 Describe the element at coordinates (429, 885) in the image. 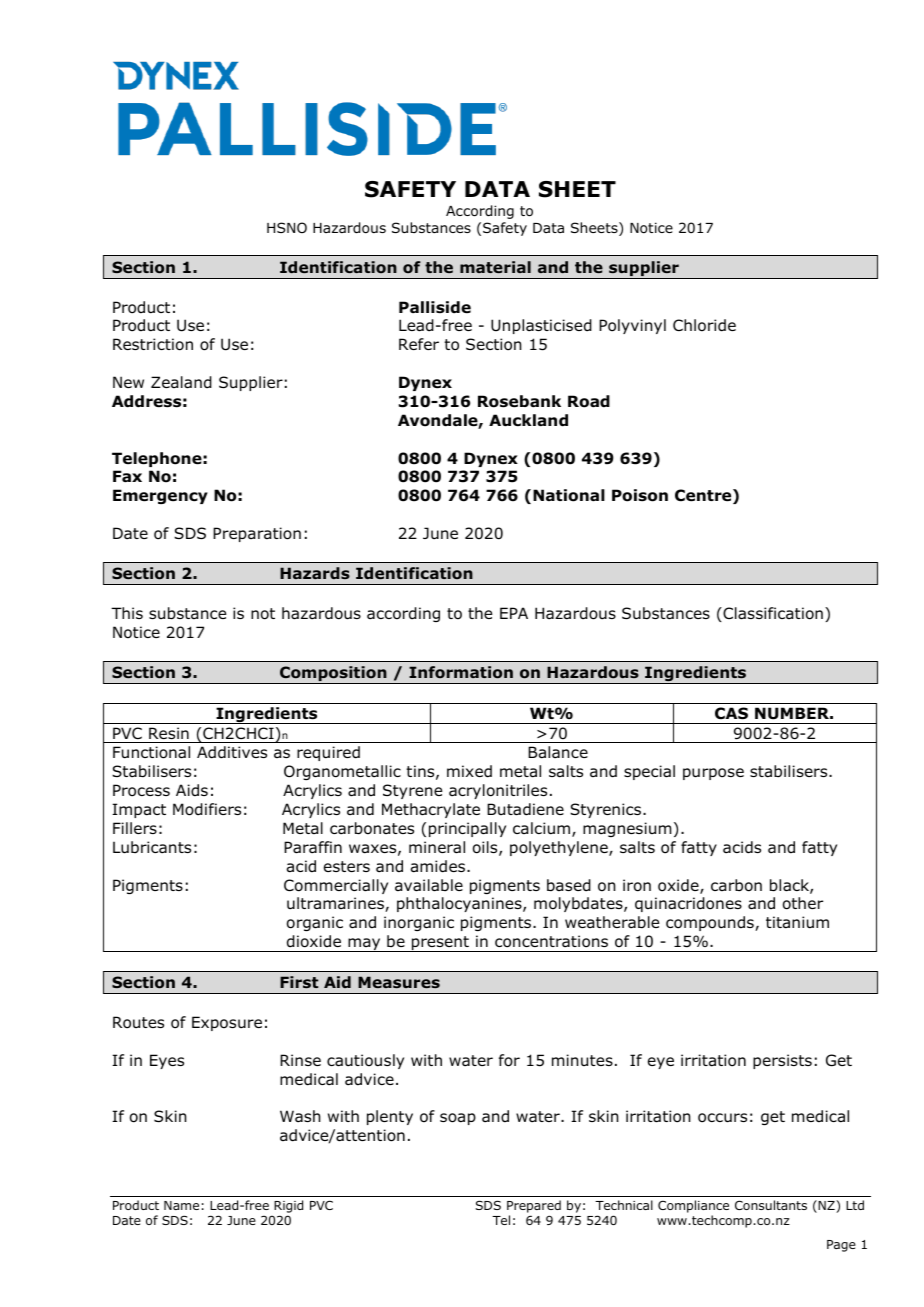

I see `available` at that location.
